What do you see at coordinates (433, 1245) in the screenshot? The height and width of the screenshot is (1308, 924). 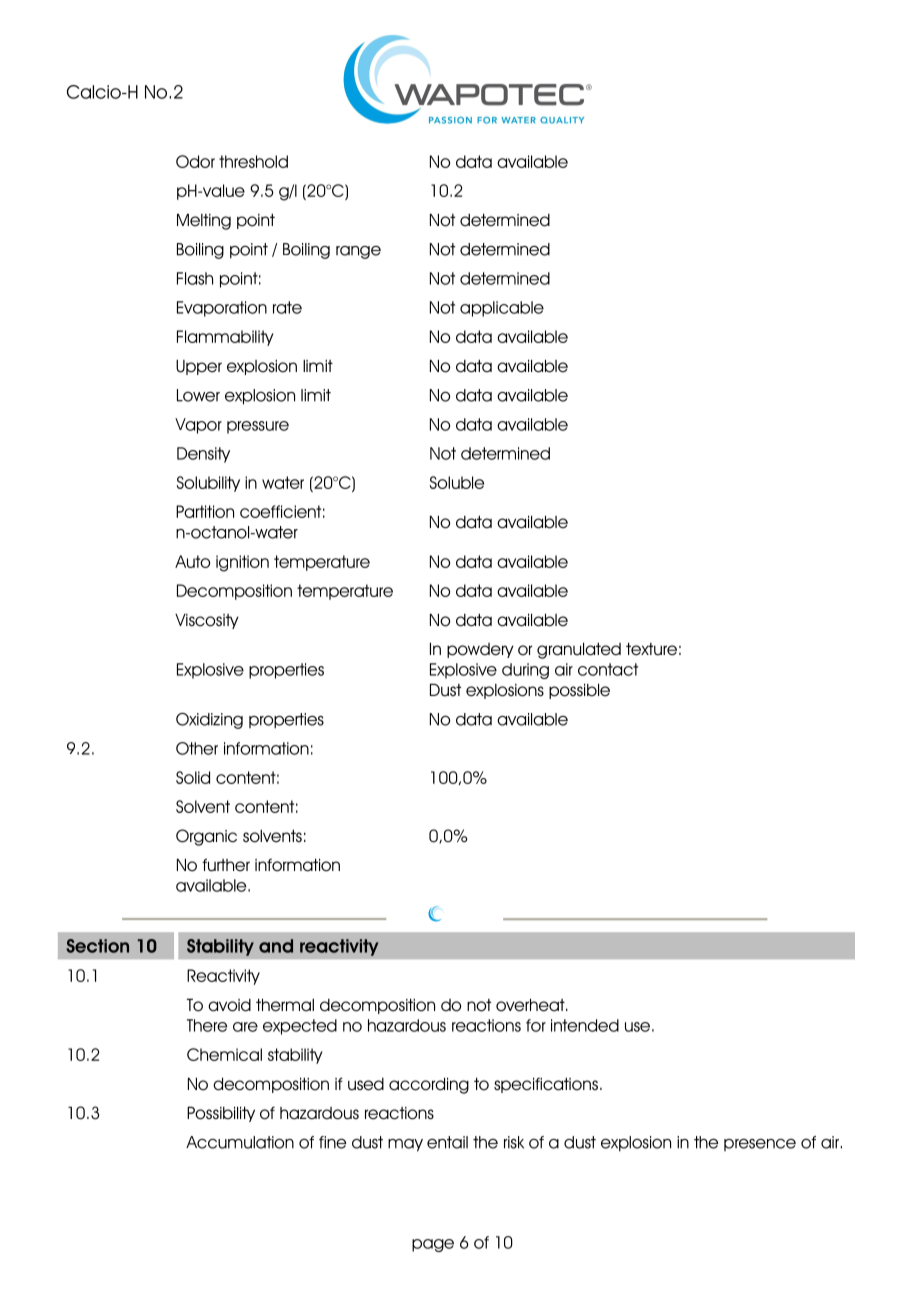 I see `page` at bounding box center [433, 1245].
